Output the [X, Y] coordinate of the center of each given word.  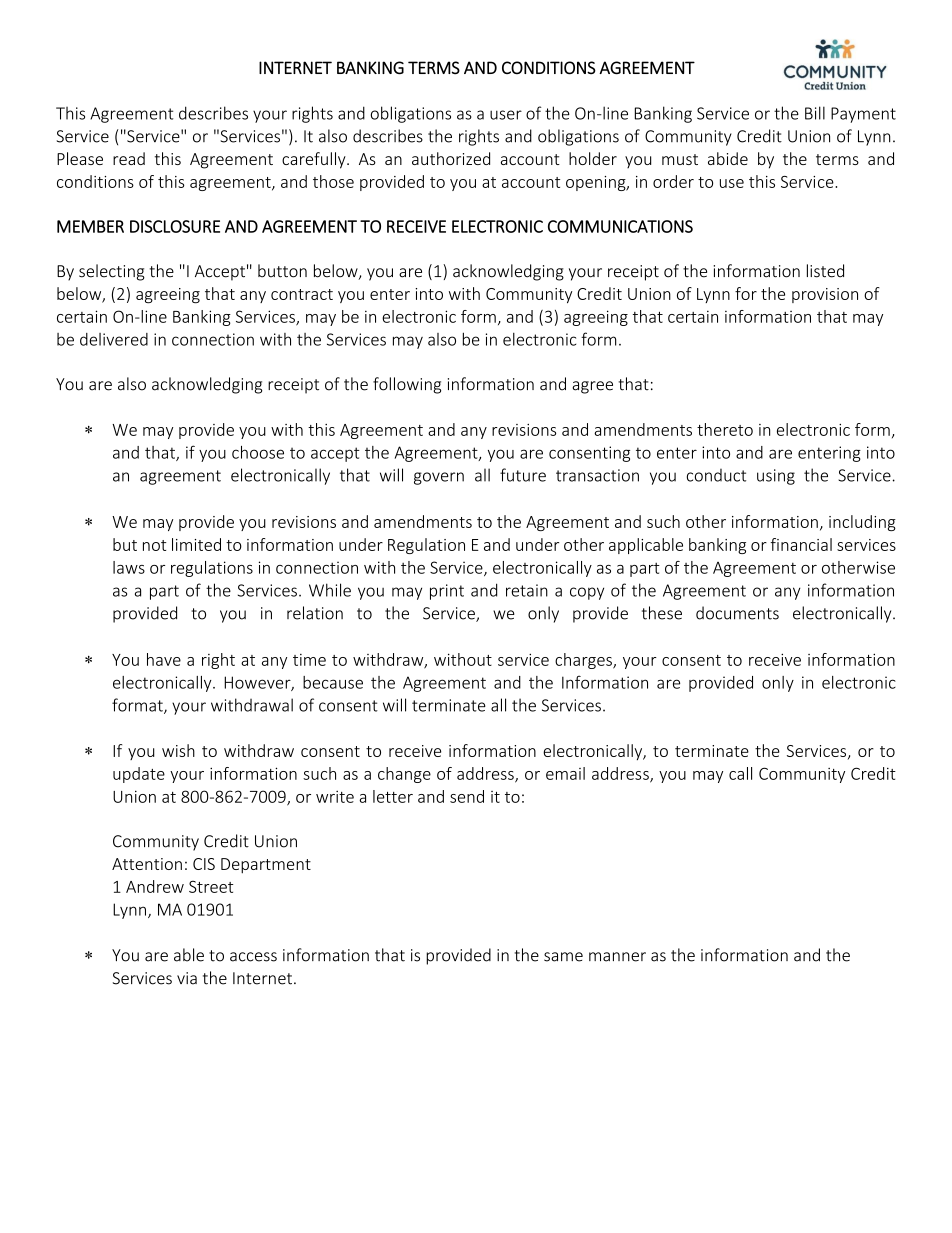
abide [728, 158]
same [563, 957]
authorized [451, 158]
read [129, 158]
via [187, 978]
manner [617, 957]
